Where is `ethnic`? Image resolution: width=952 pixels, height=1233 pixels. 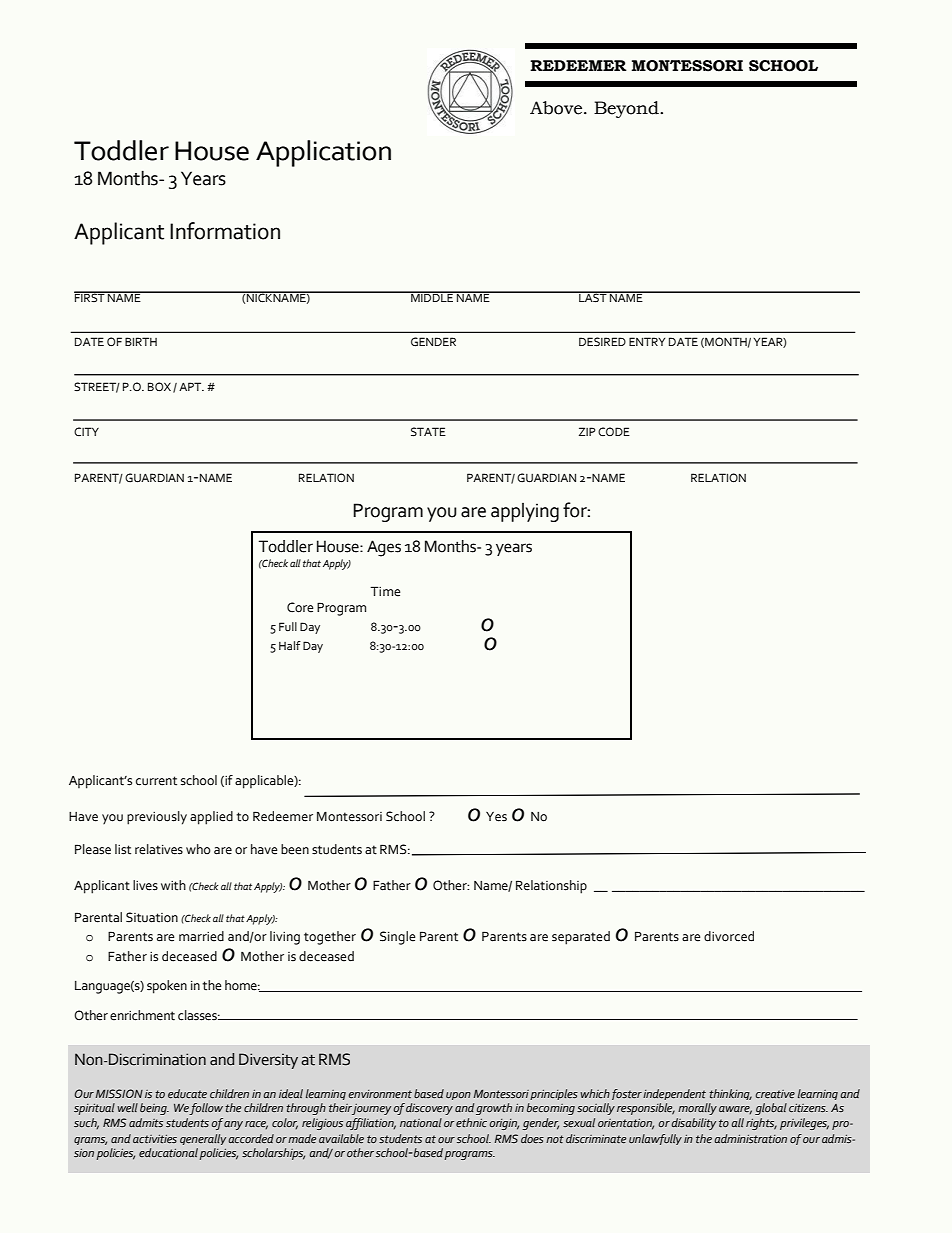
ethnic is located at coordinates (471, 1122).
